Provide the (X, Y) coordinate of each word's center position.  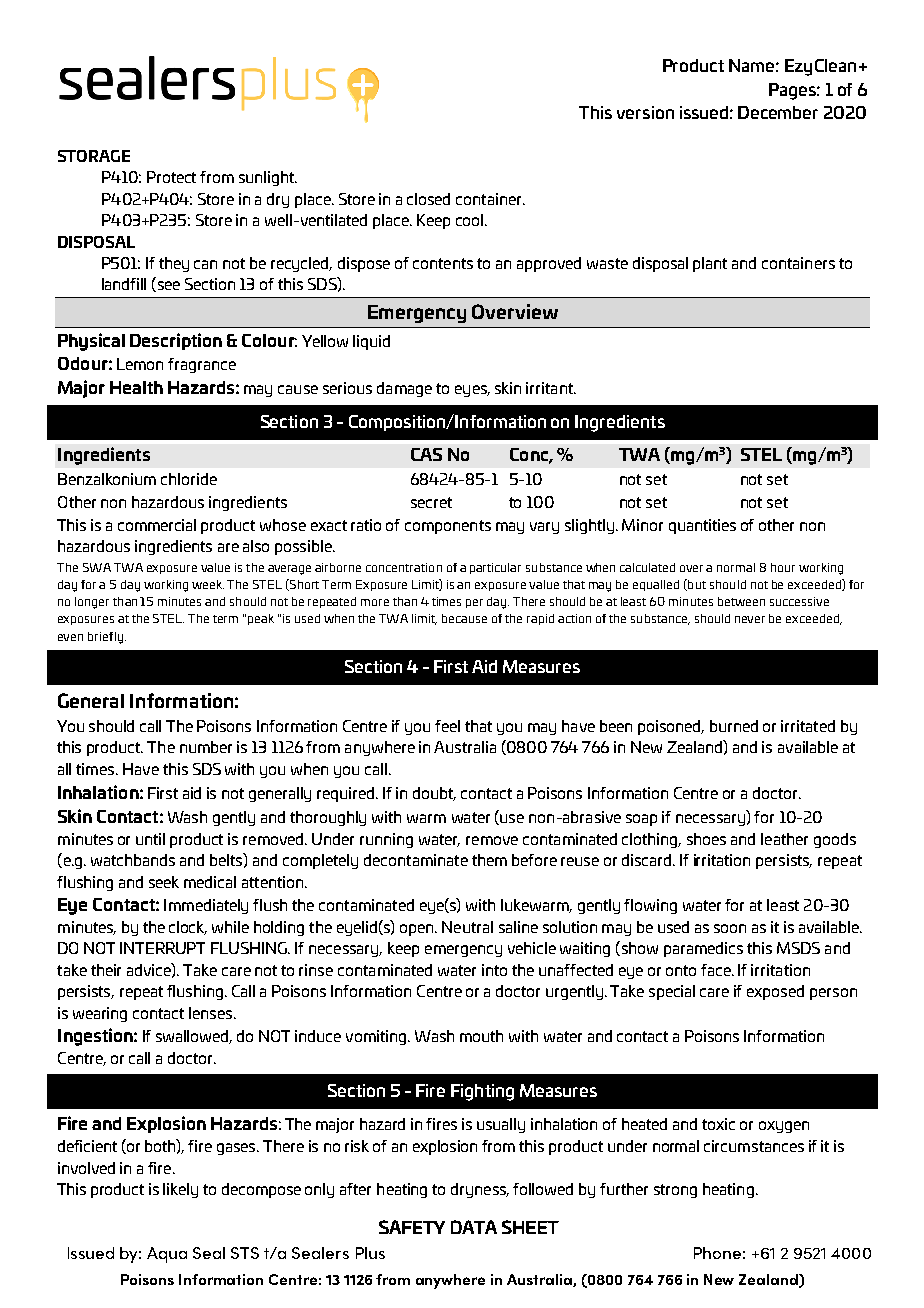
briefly (105, 638)
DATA (474, 1227)
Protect (171, 177)
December (778, 112)
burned (734, 726)
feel (447, 726)
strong (675, 1191)
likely (180, 1190)
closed (428, 199)
